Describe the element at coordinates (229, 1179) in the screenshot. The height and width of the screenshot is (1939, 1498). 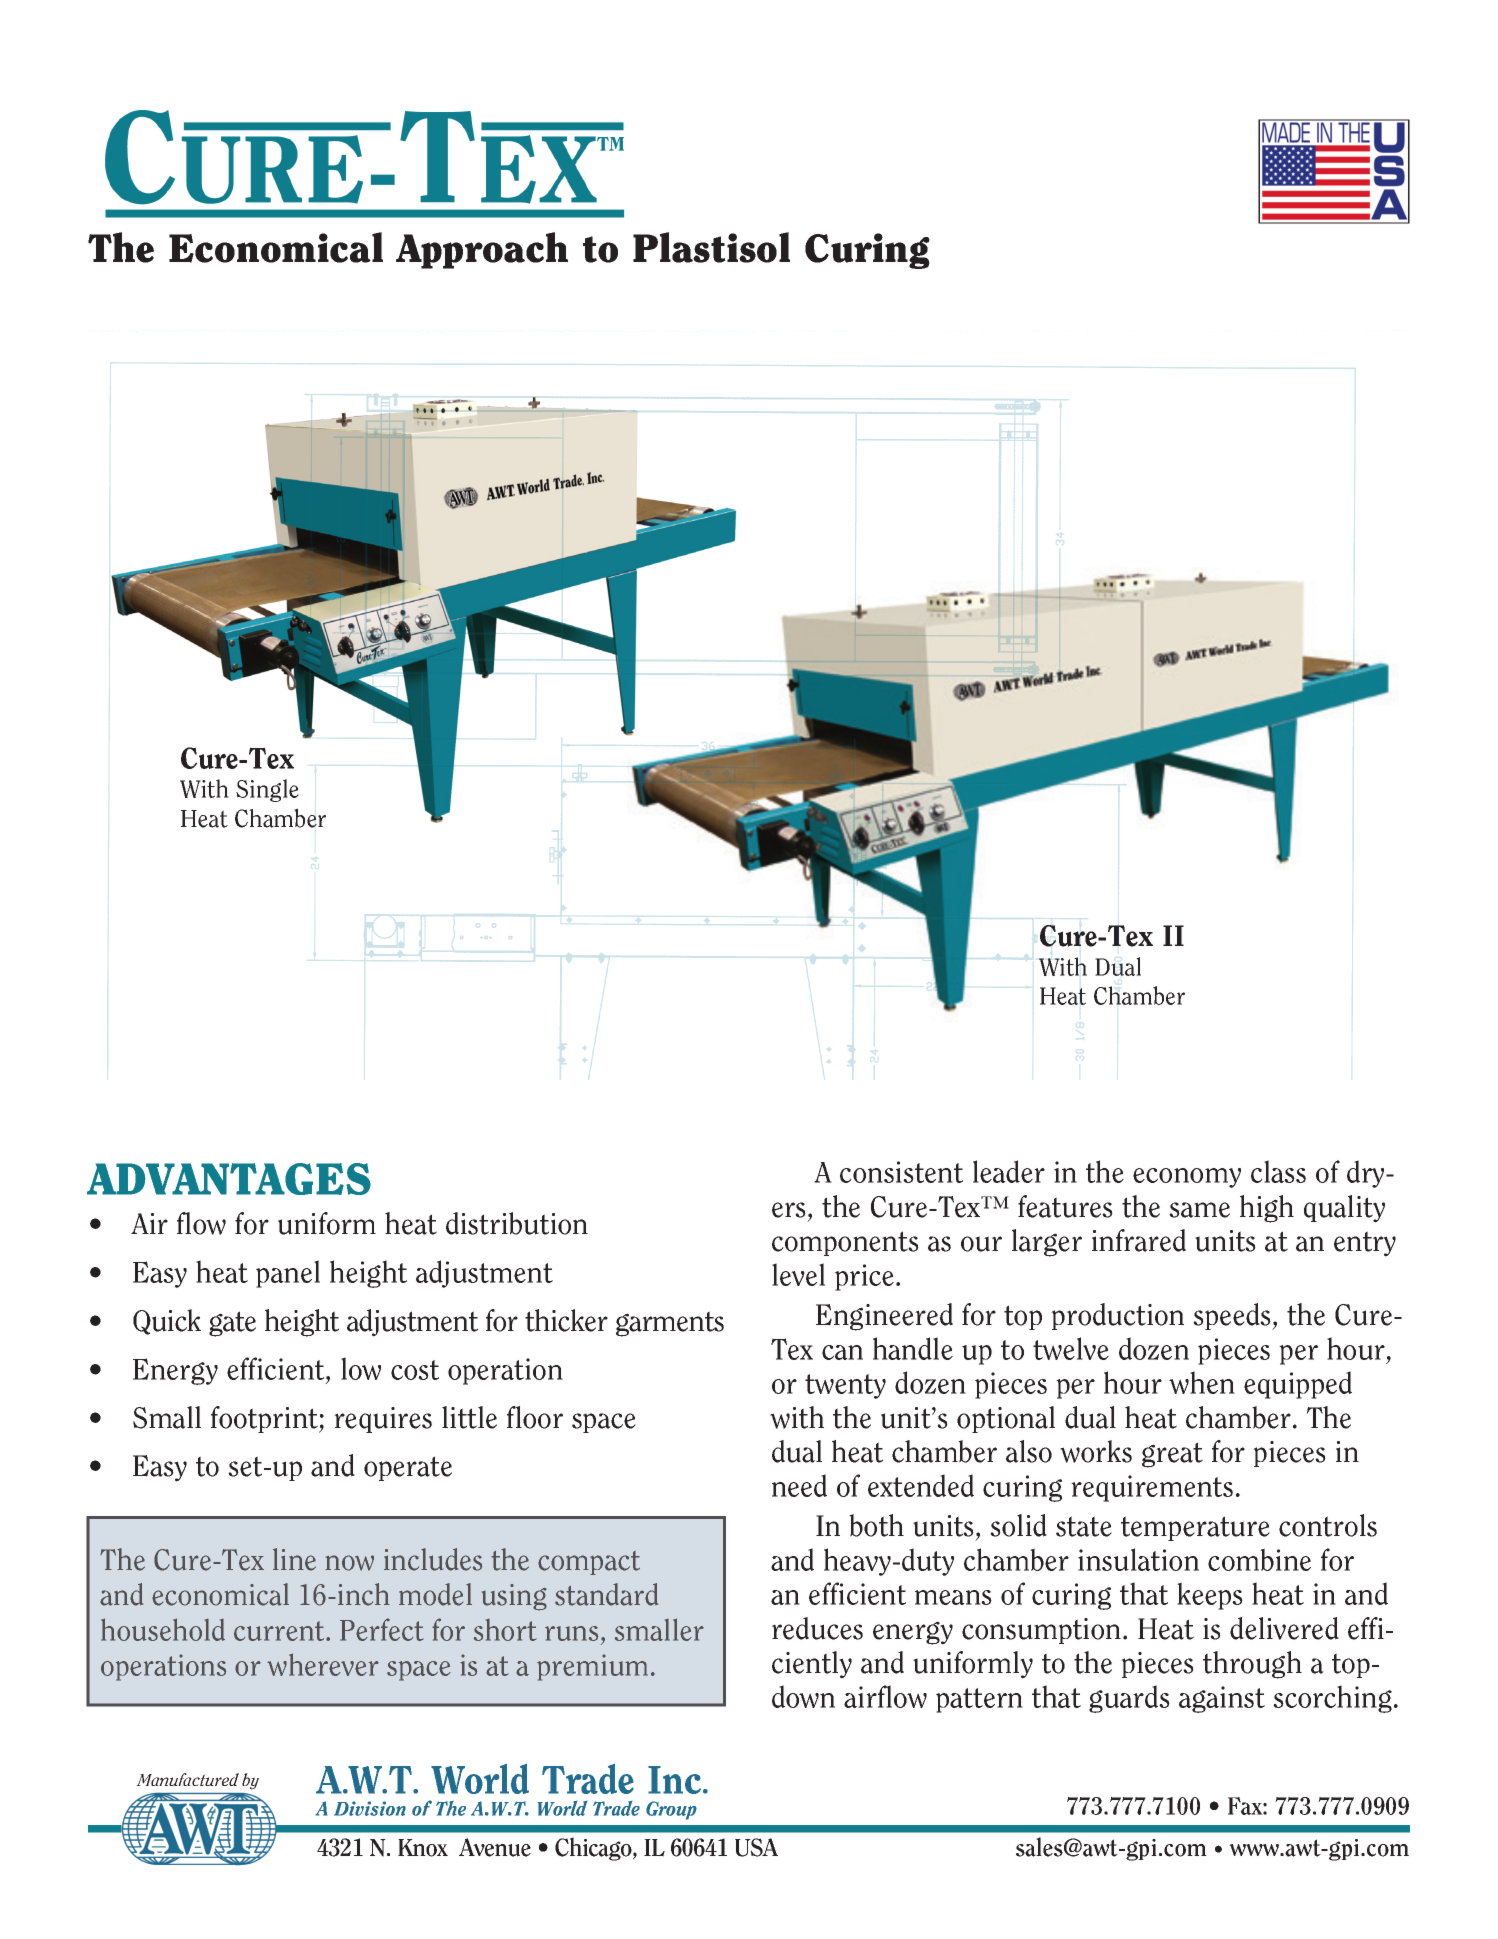
I see `ADVANTAGES` at that location.
